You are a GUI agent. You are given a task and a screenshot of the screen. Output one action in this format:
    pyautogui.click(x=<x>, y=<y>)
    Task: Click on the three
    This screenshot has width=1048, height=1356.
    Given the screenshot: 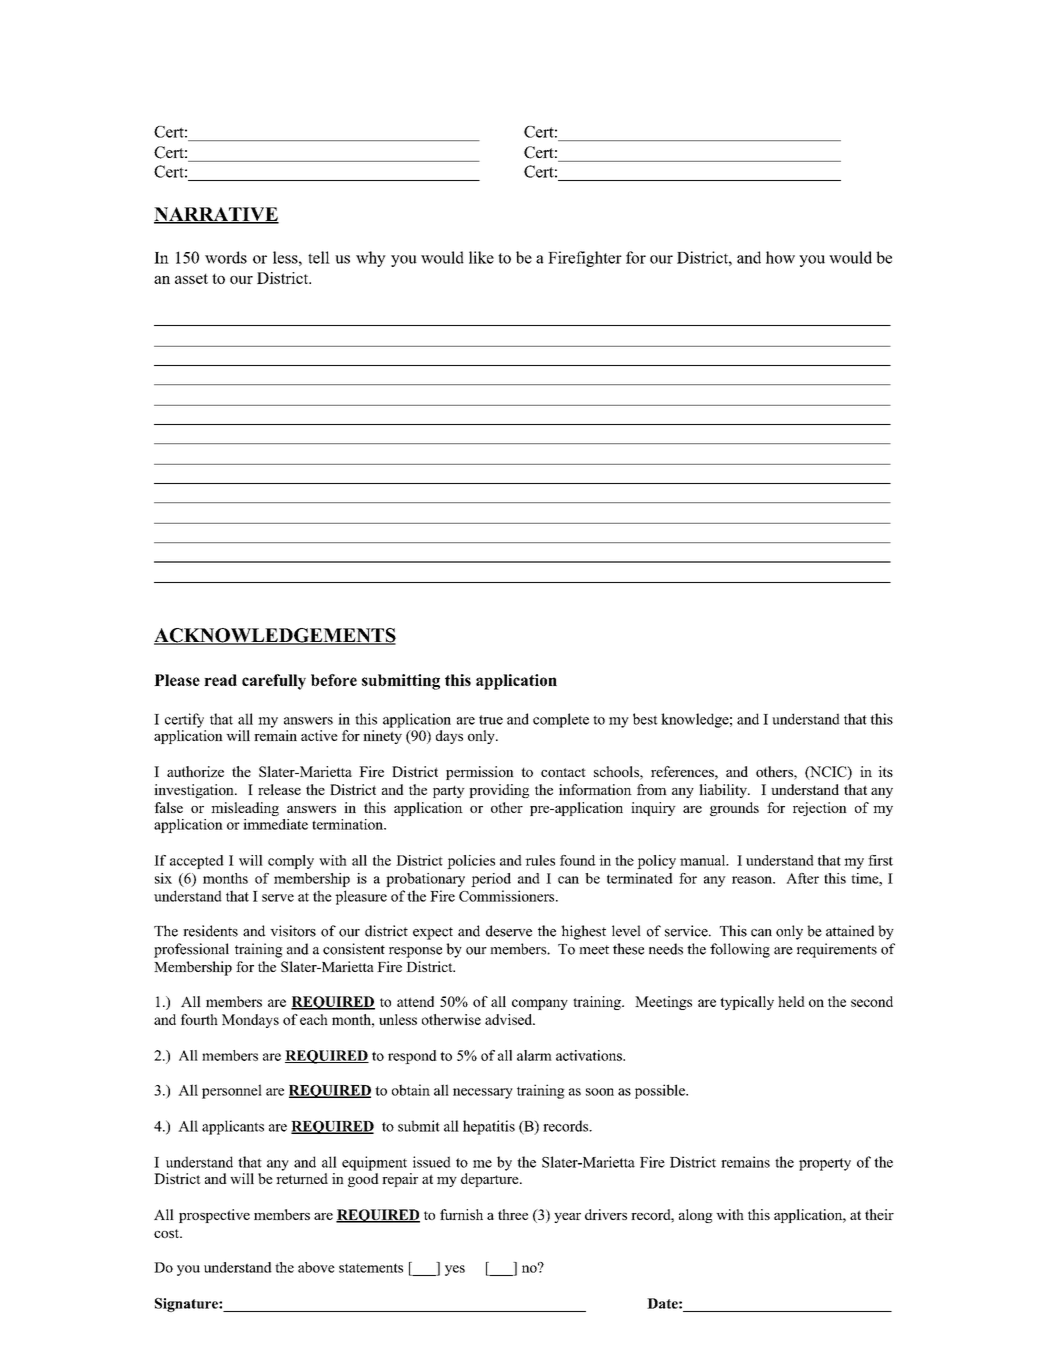 What is the action you would take?
    pyautogui.click(x=513, y=1214)
